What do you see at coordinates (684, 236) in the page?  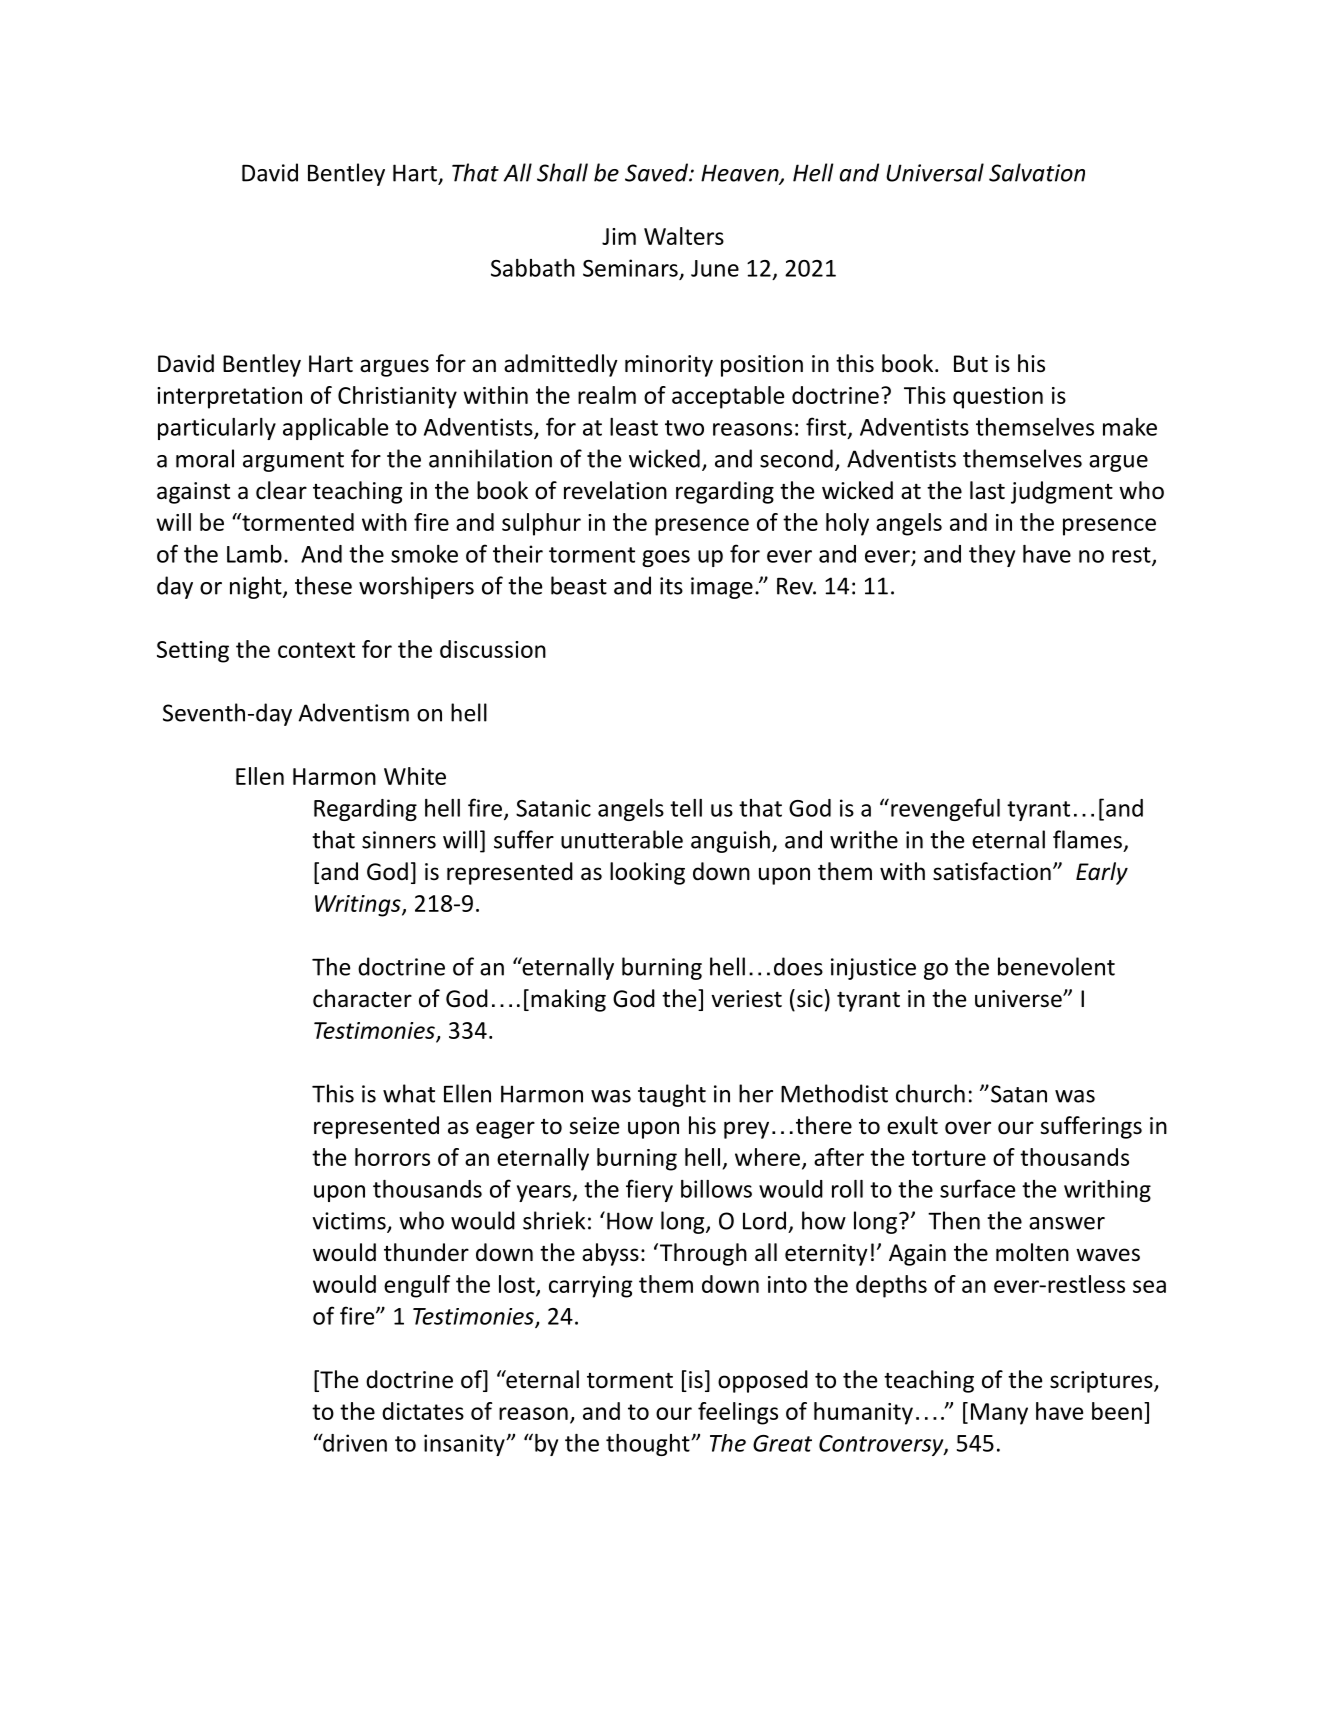 I see `Walters` at bounding box center [684, 236].
